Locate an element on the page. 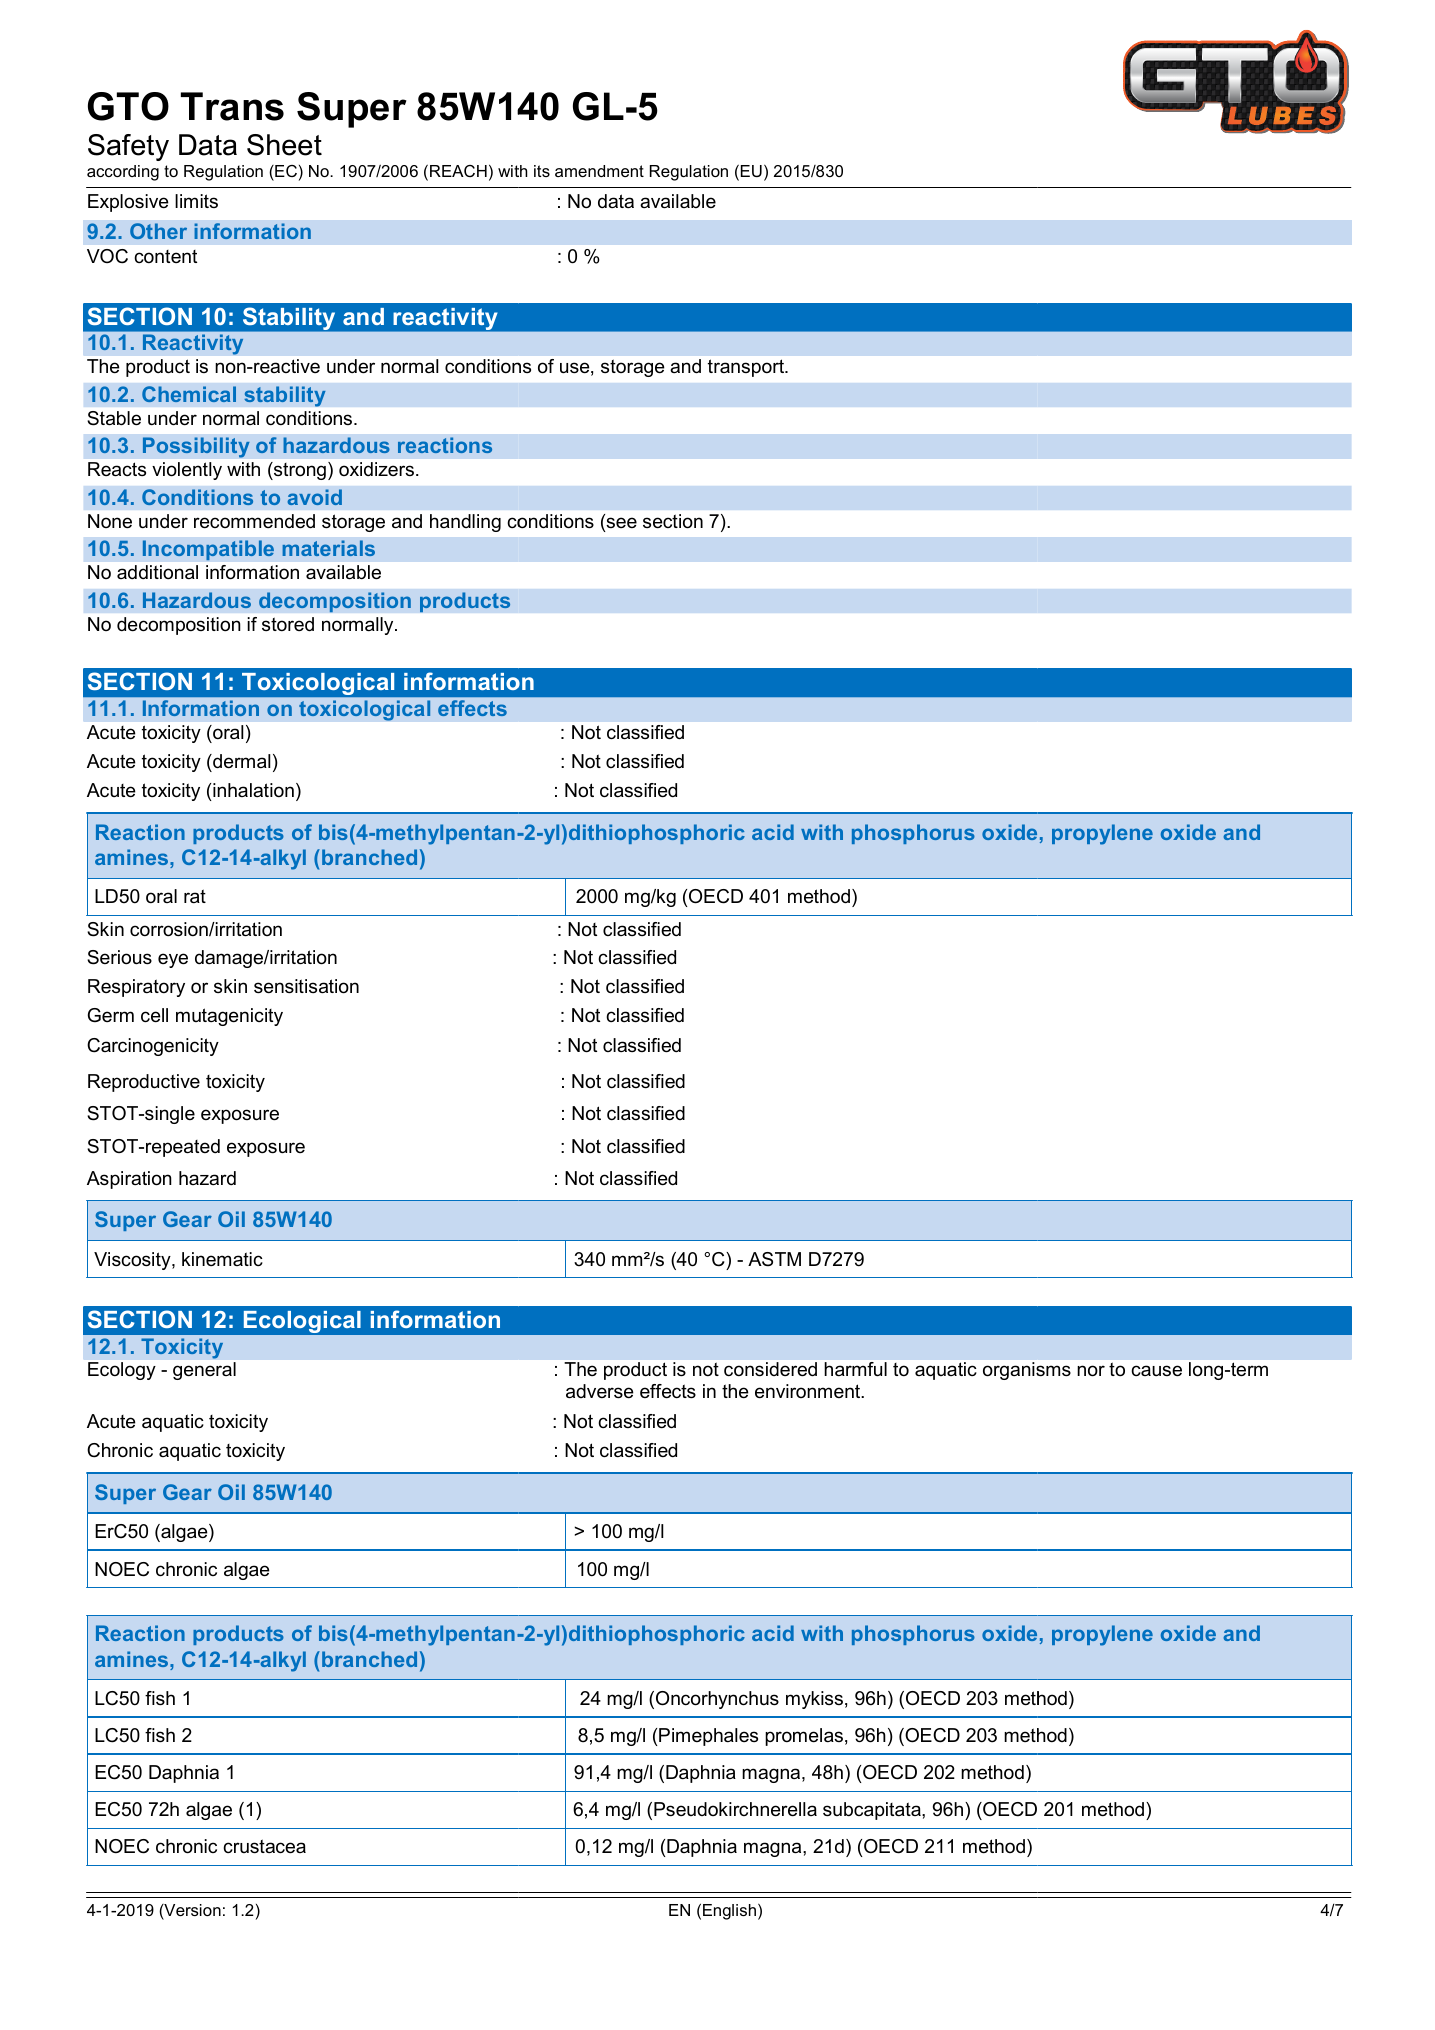  ASTM is located at coordinates (774, 1259).
